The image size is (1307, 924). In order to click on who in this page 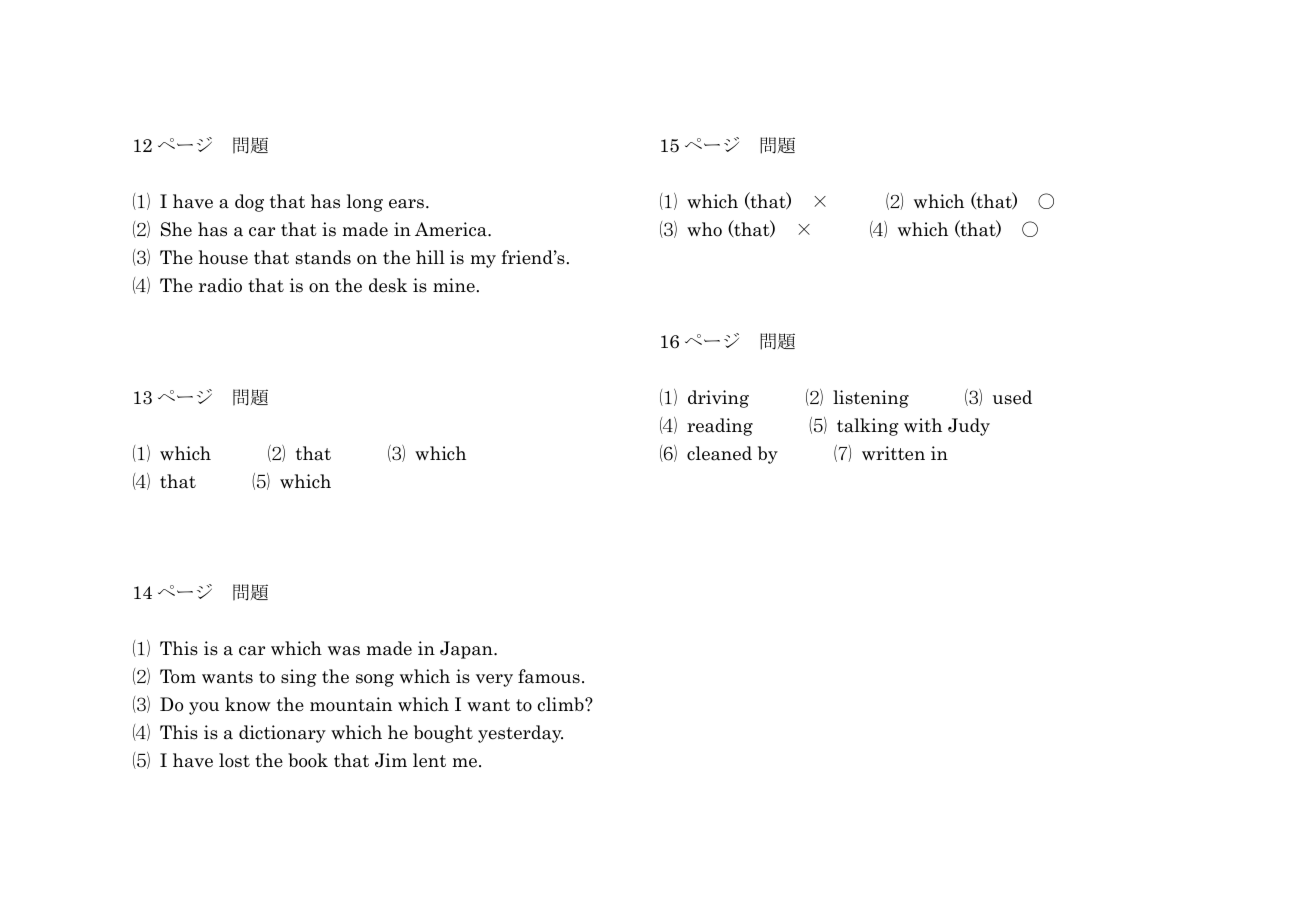, I will do `click(704, 229)`.
